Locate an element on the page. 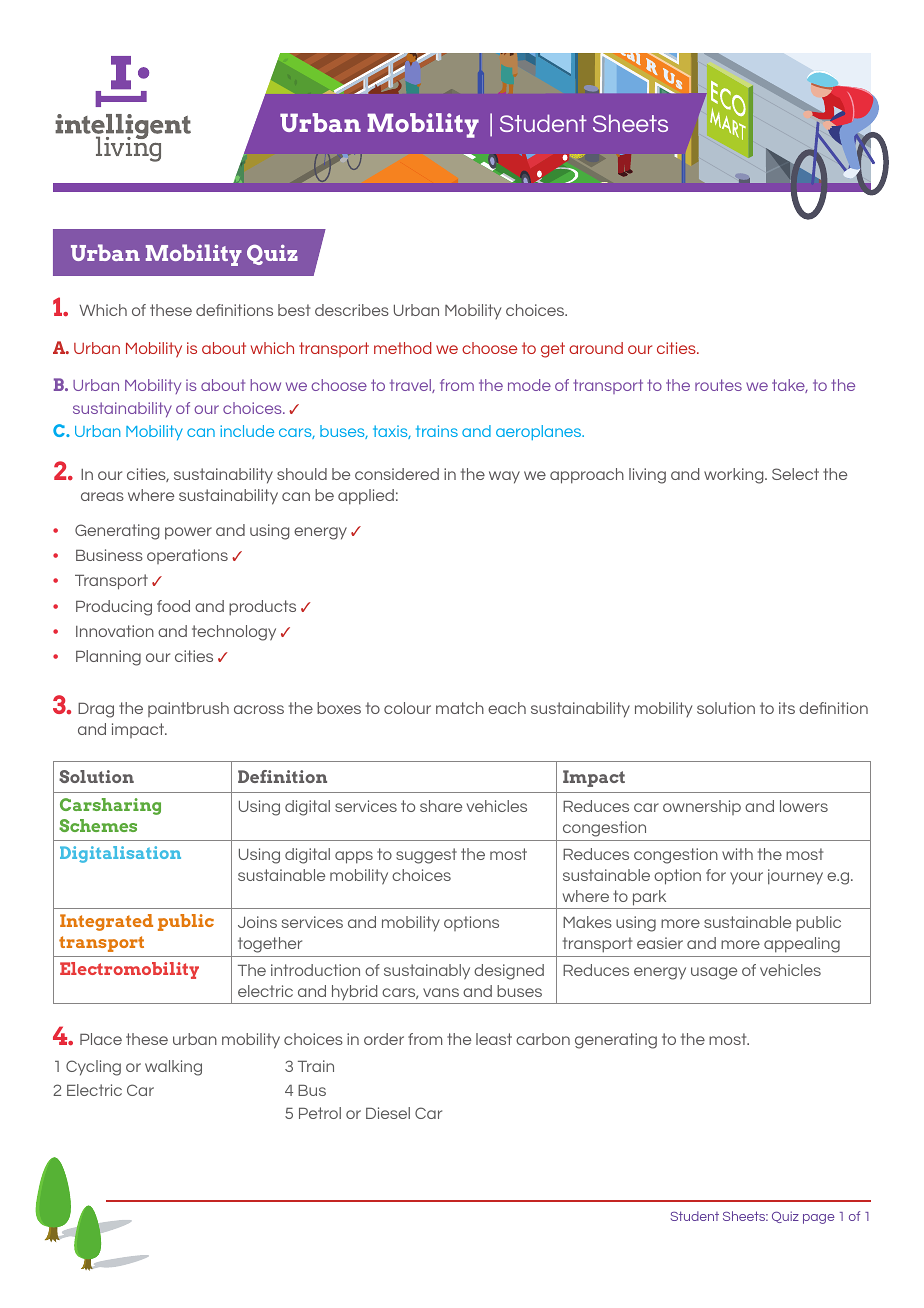 The width and height of the image is (924, 1308). Diesel is located at coordinates (388, 1113).
